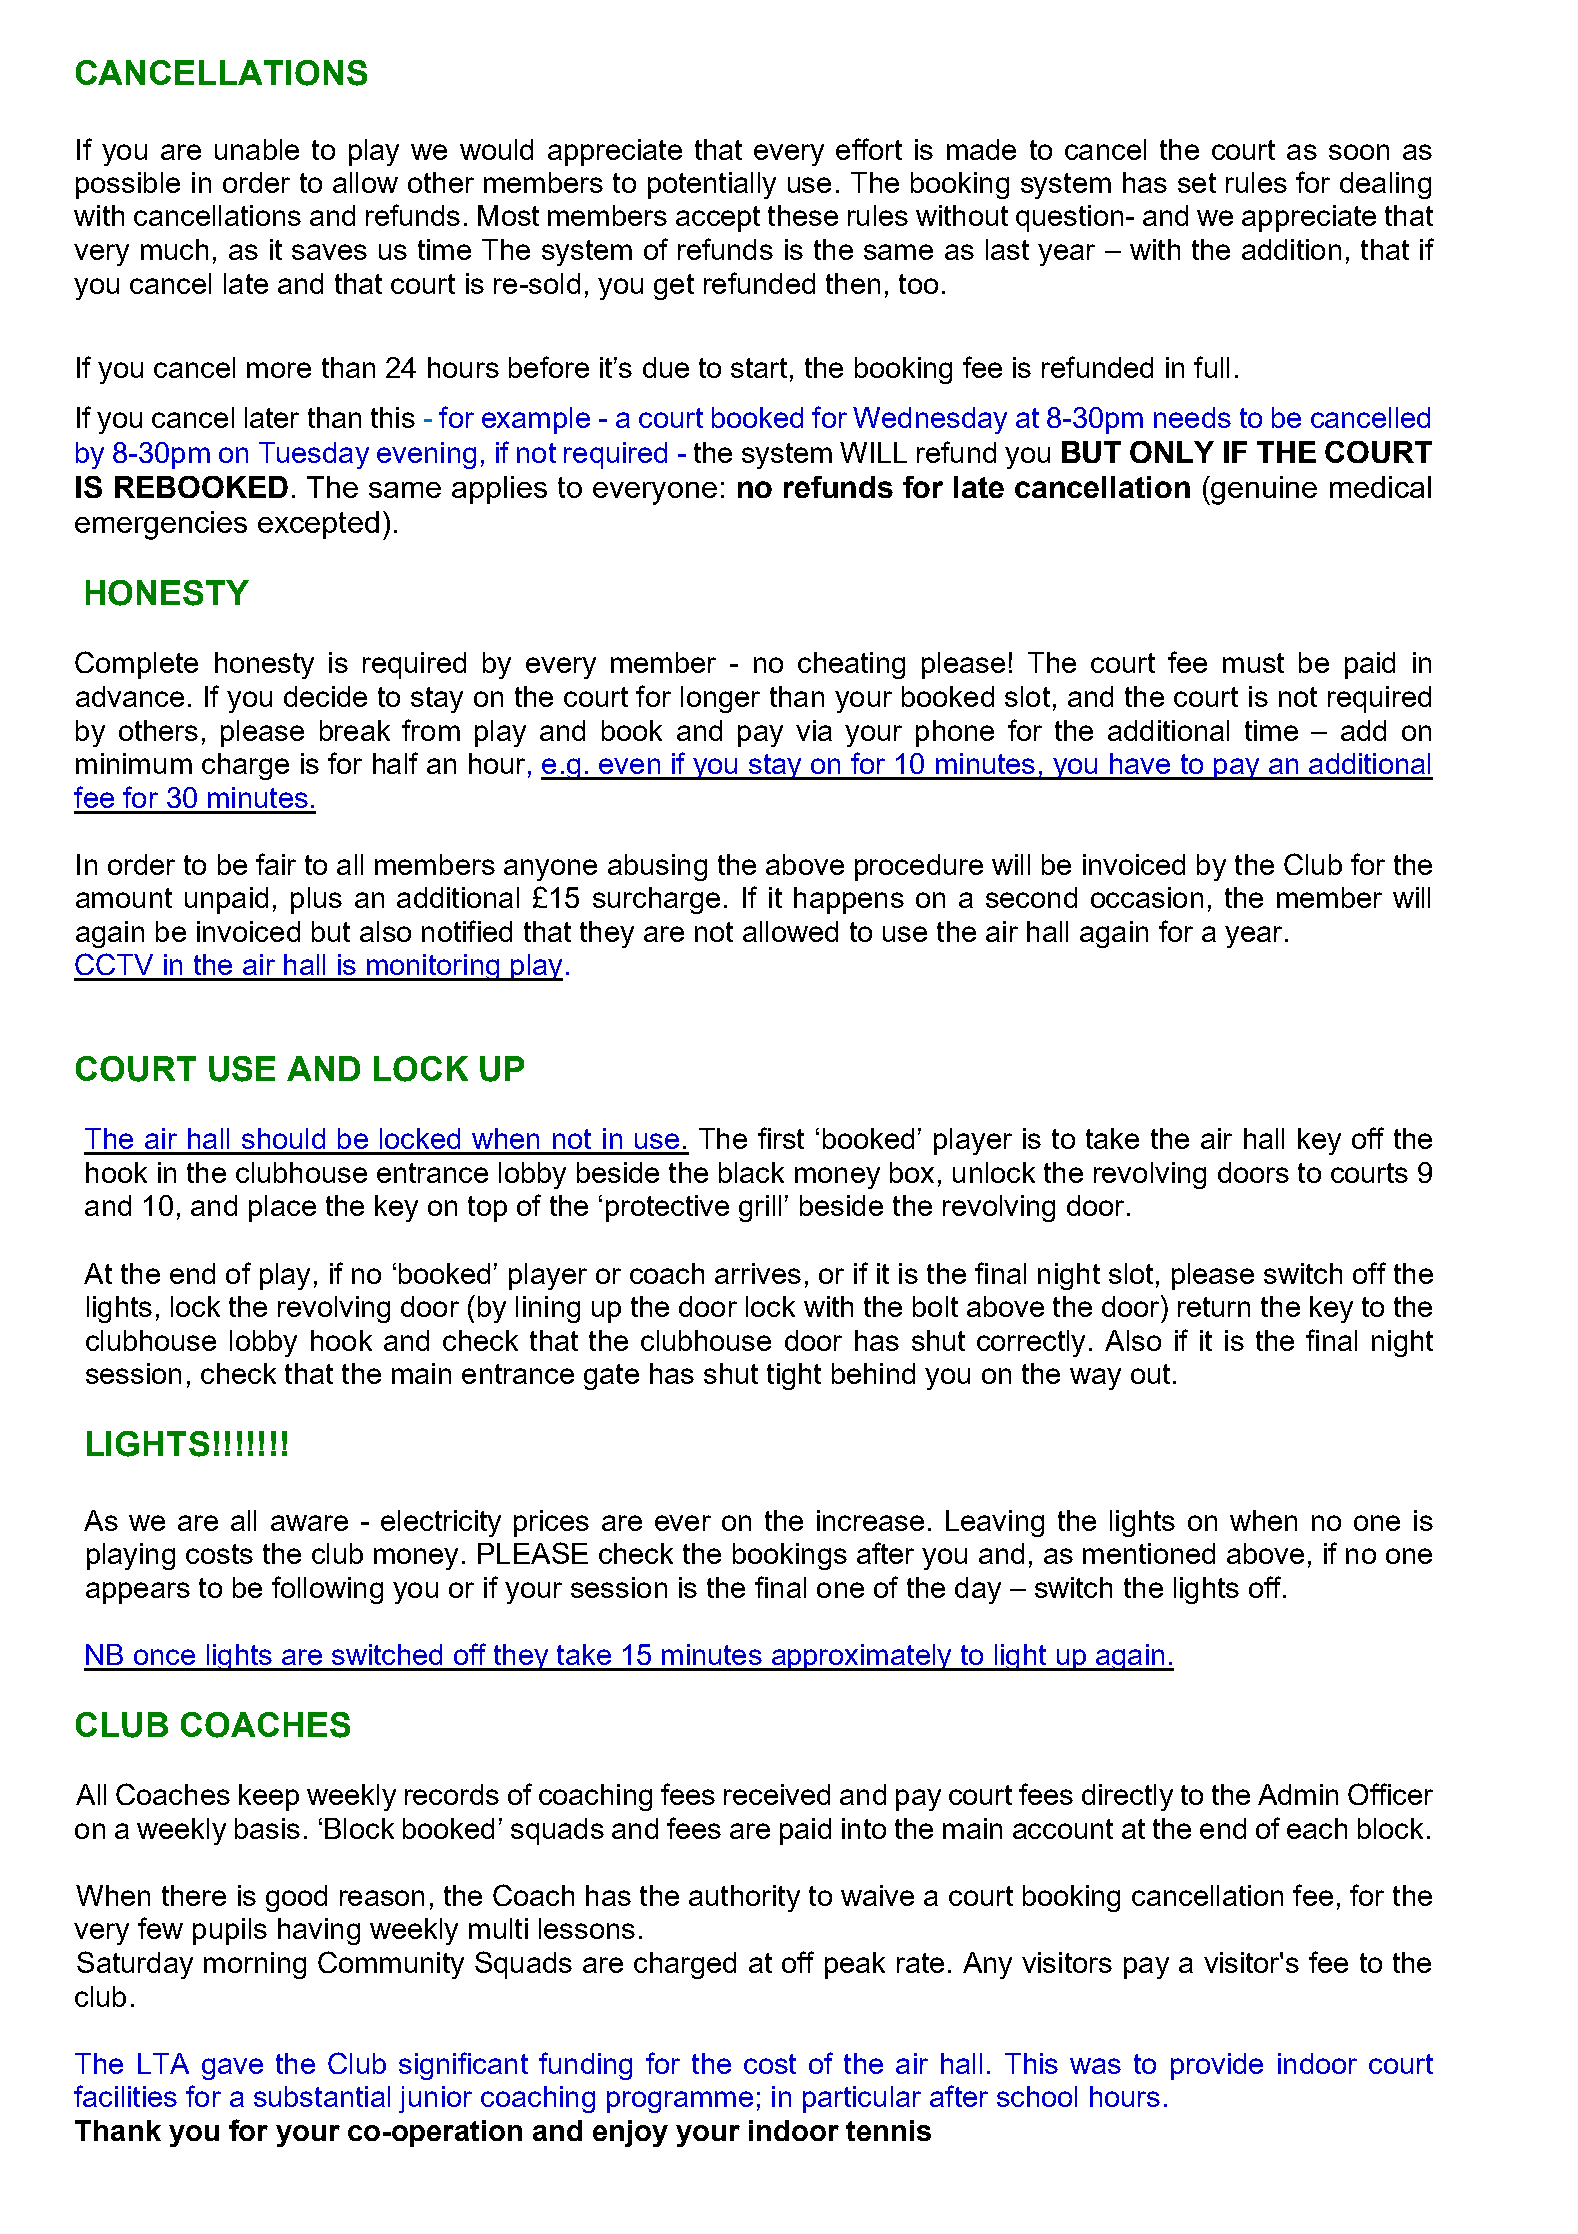  I want to click on mentioned, so click(1149, 1553).
